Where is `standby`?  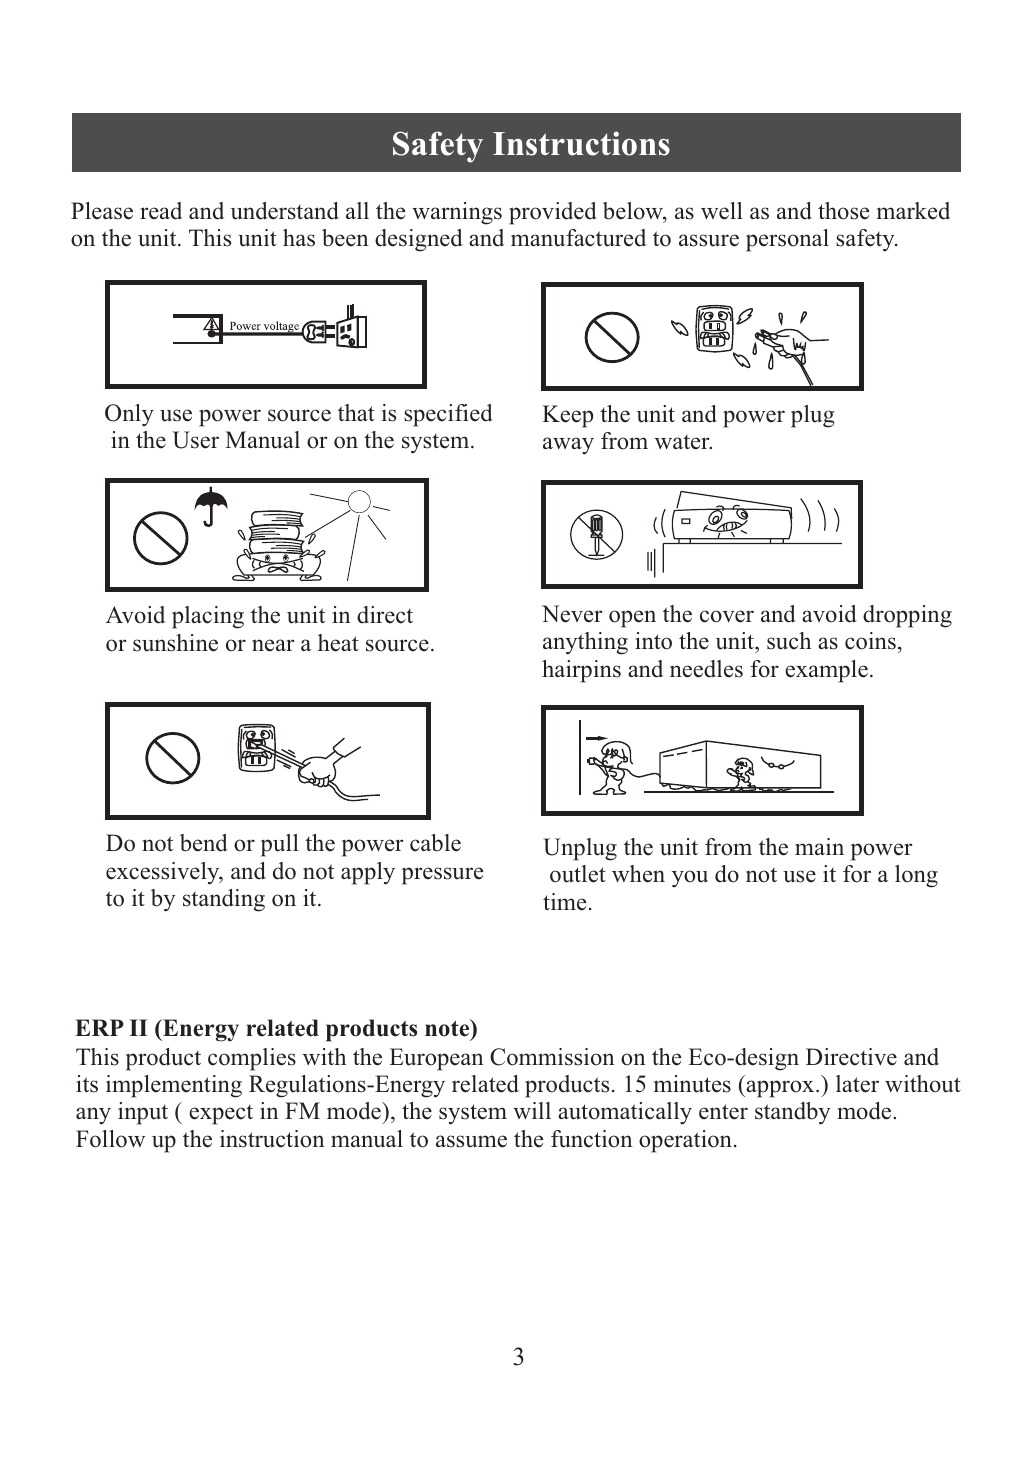
standby is located at coordinates (792, 1113).
